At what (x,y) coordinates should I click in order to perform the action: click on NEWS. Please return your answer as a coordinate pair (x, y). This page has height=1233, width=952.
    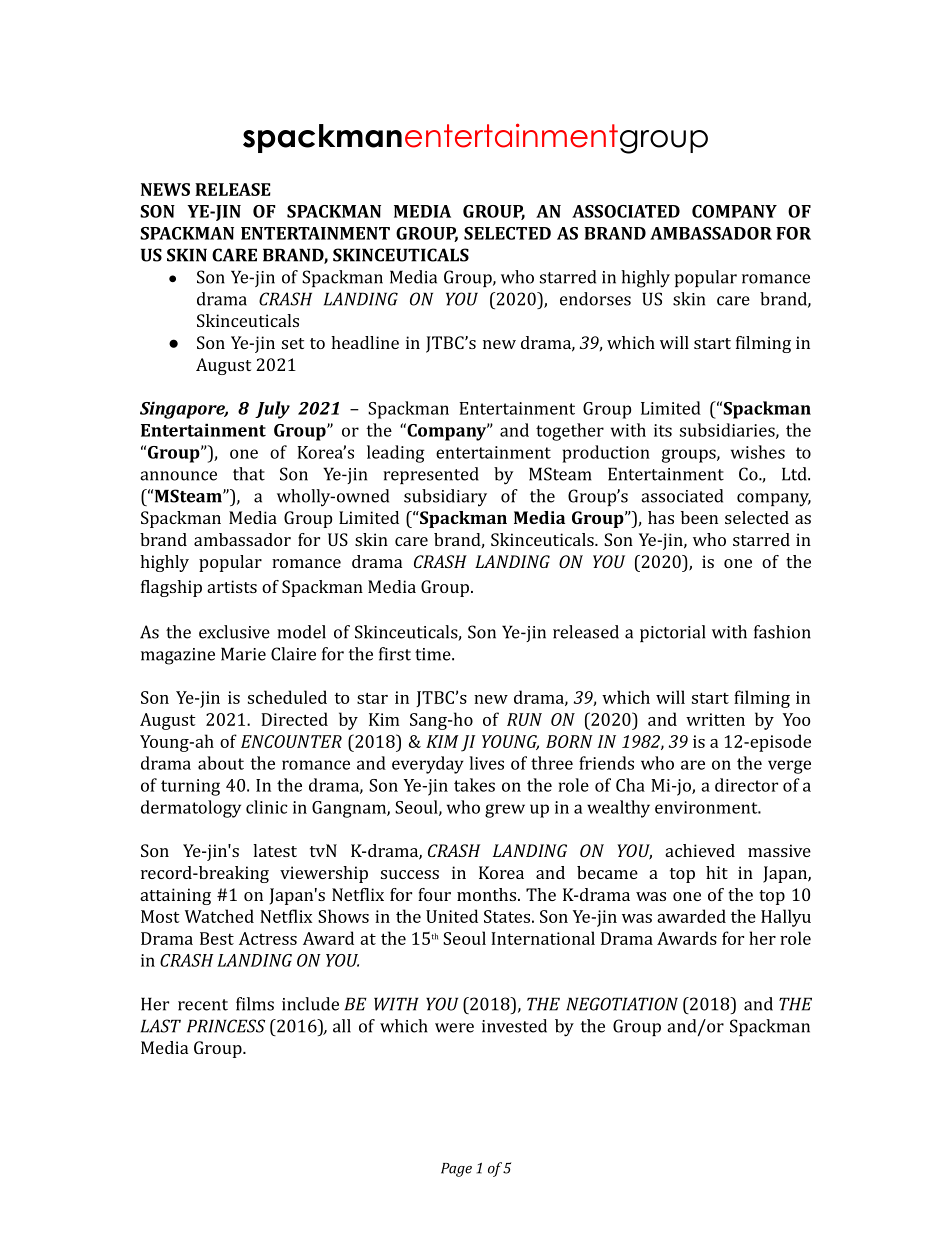
    Looking at the image, I should click on (165, 189).
